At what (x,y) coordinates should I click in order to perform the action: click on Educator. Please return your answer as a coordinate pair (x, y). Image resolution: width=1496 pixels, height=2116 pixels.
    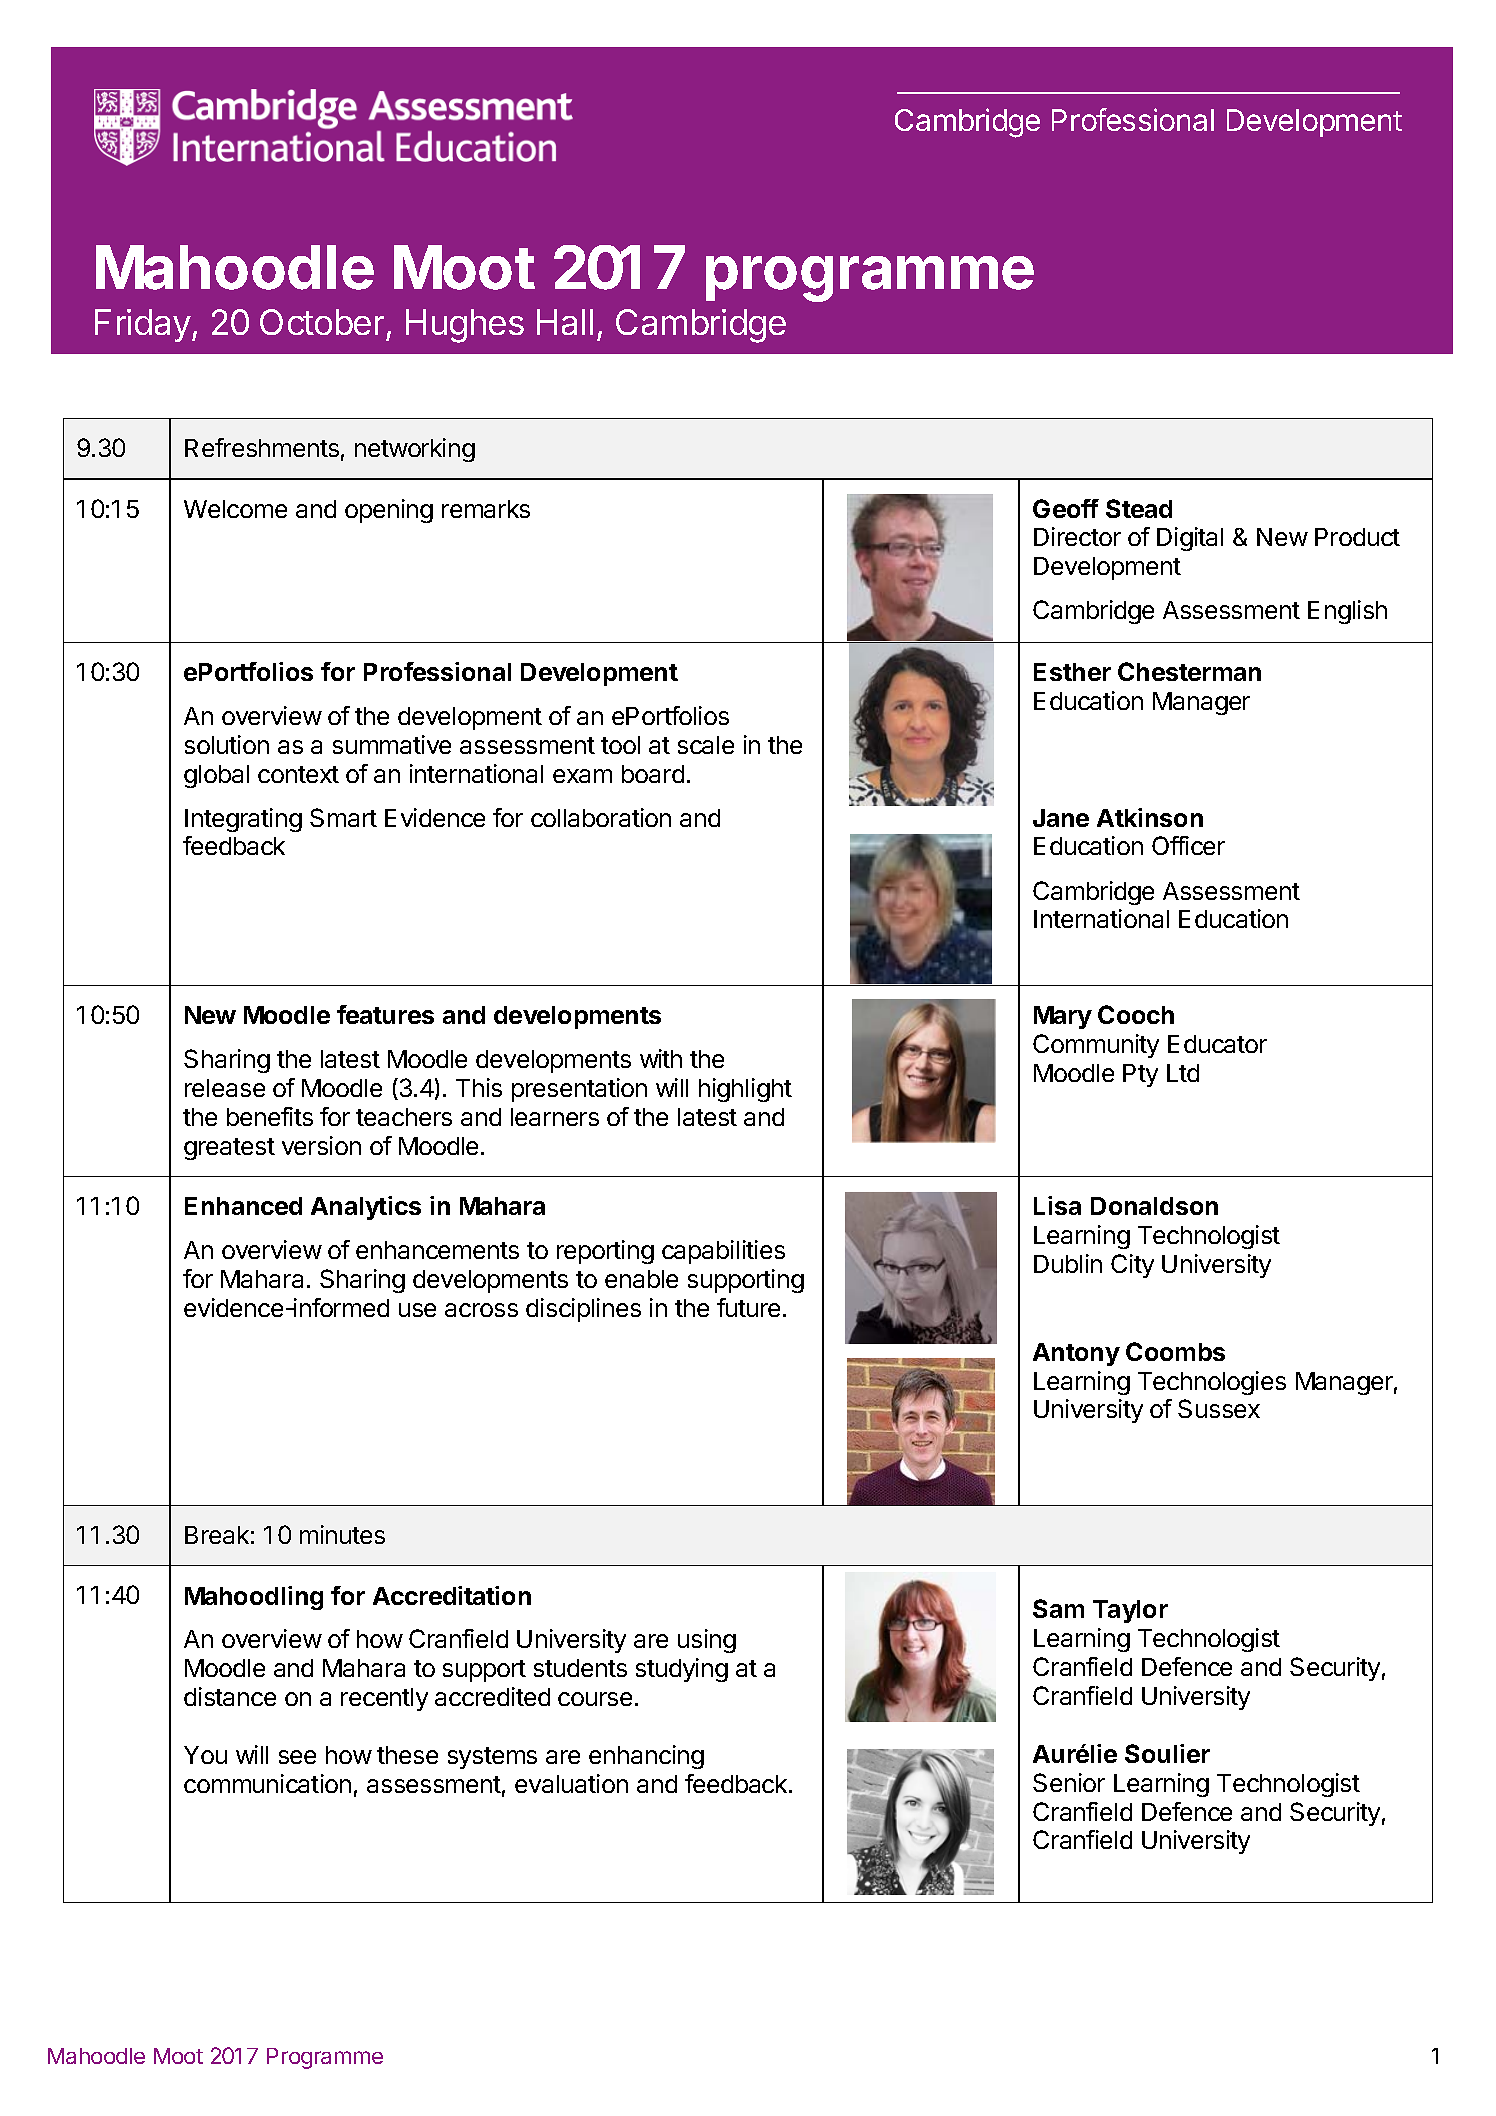
    Looking at the image, I should click on (1217, 1044).
